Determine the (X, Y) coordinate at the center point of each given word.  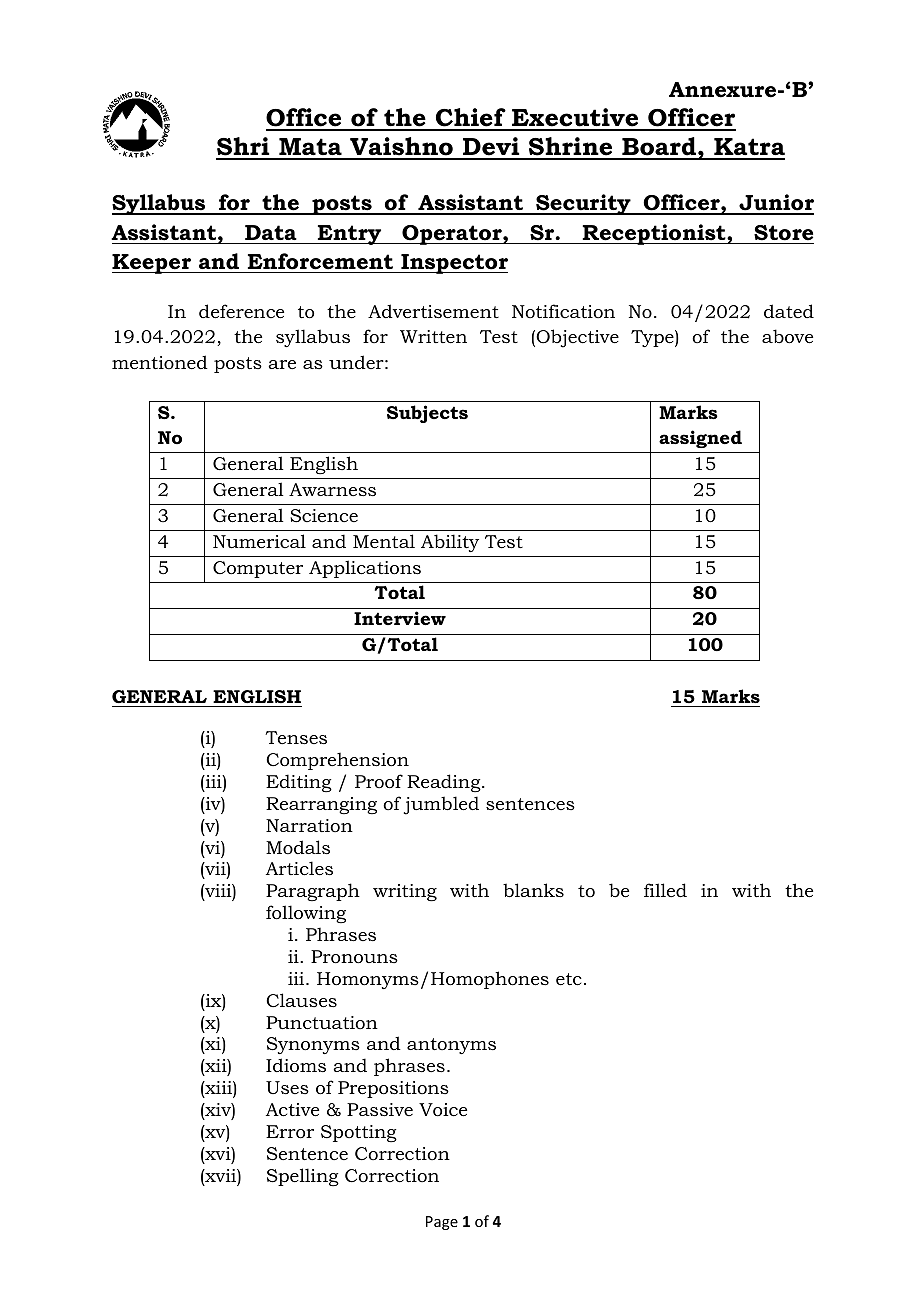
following (306, 914)
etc (569, 979)
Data (271, 232)
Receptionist (654, 234)
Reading (445, 783)
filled (665, 890)
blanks (533, 890)
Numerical (259, 541)
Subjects (427, 414)
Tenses (296, 737)
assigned (700, 439)
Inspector (453, 264)
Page (442, 1223)
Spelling (303, 1177)
